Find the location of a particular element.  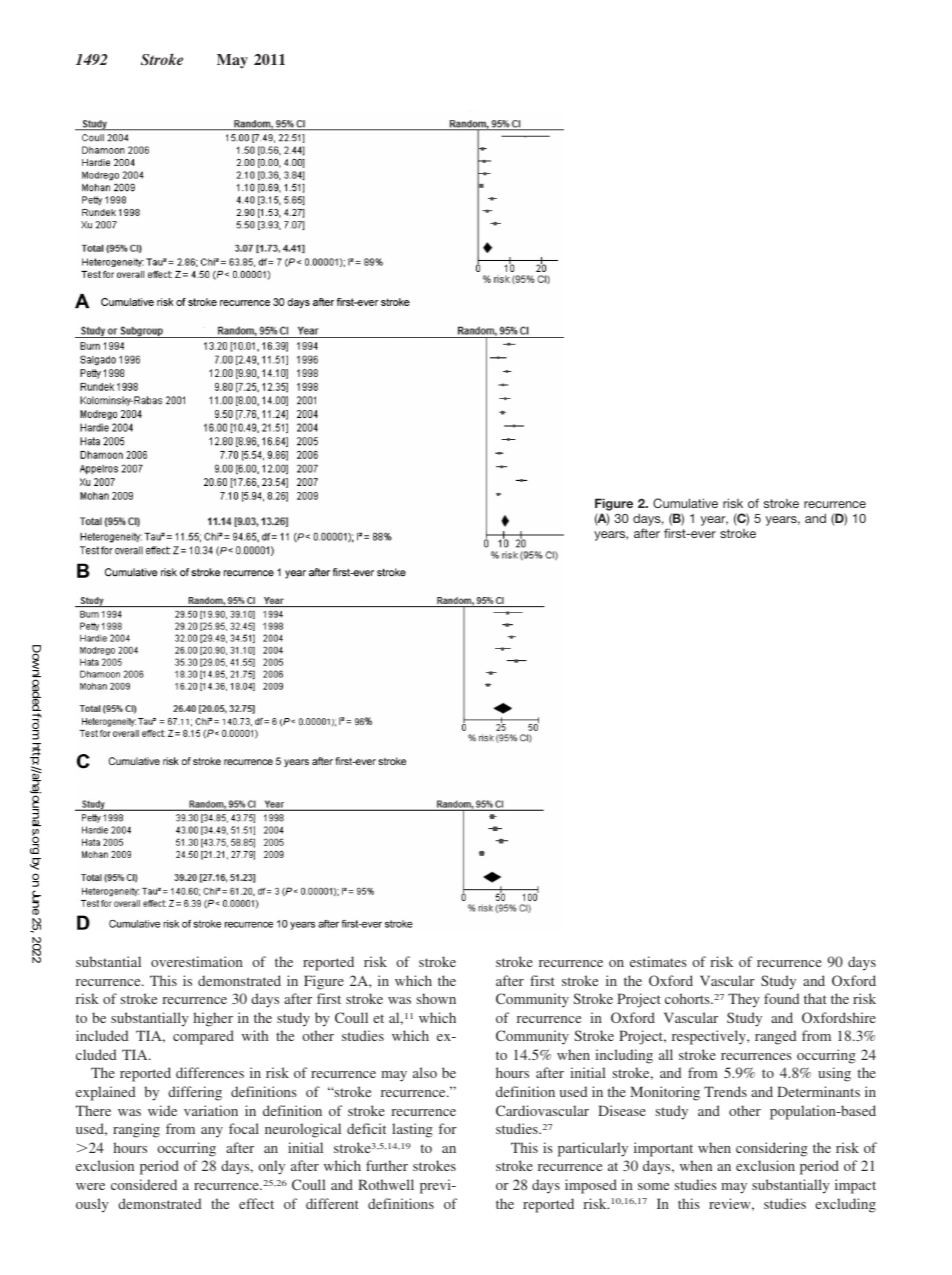

shown is located at coordinates (436, 998).
